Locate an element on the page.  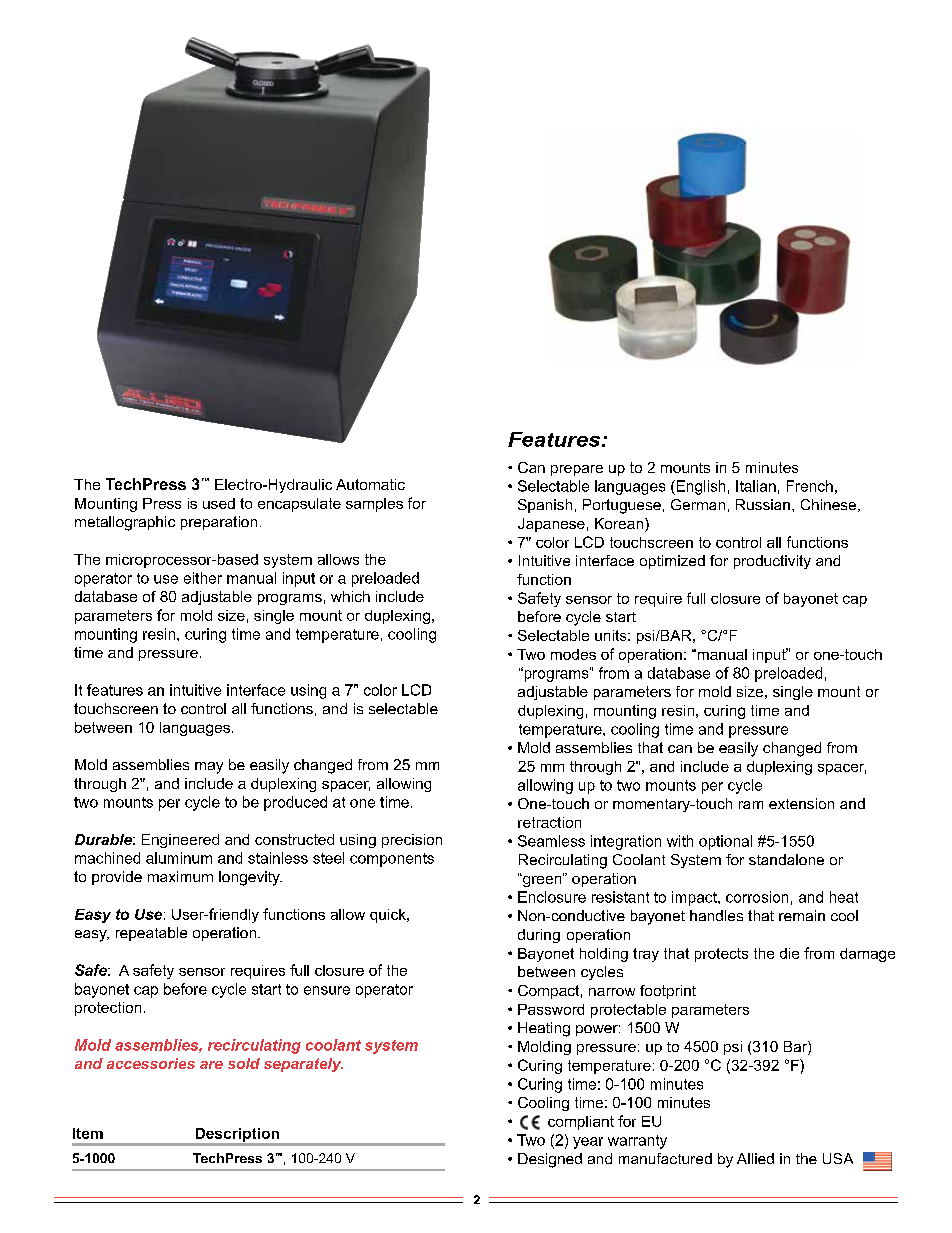
Italian is located at coordinates (756, 486).
